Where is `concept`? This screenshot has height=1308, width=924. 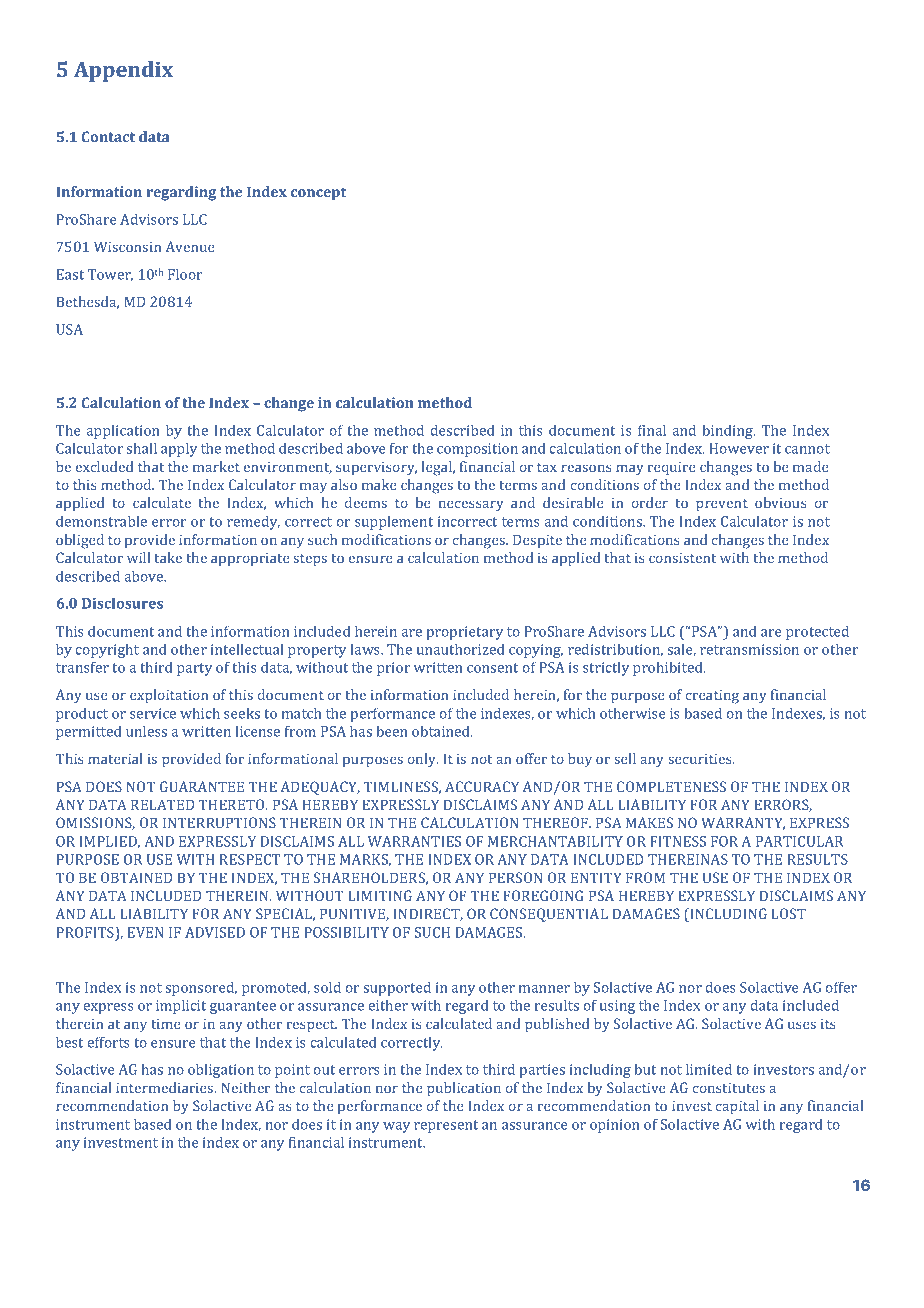 concept is located at coordinates (318, 194).
